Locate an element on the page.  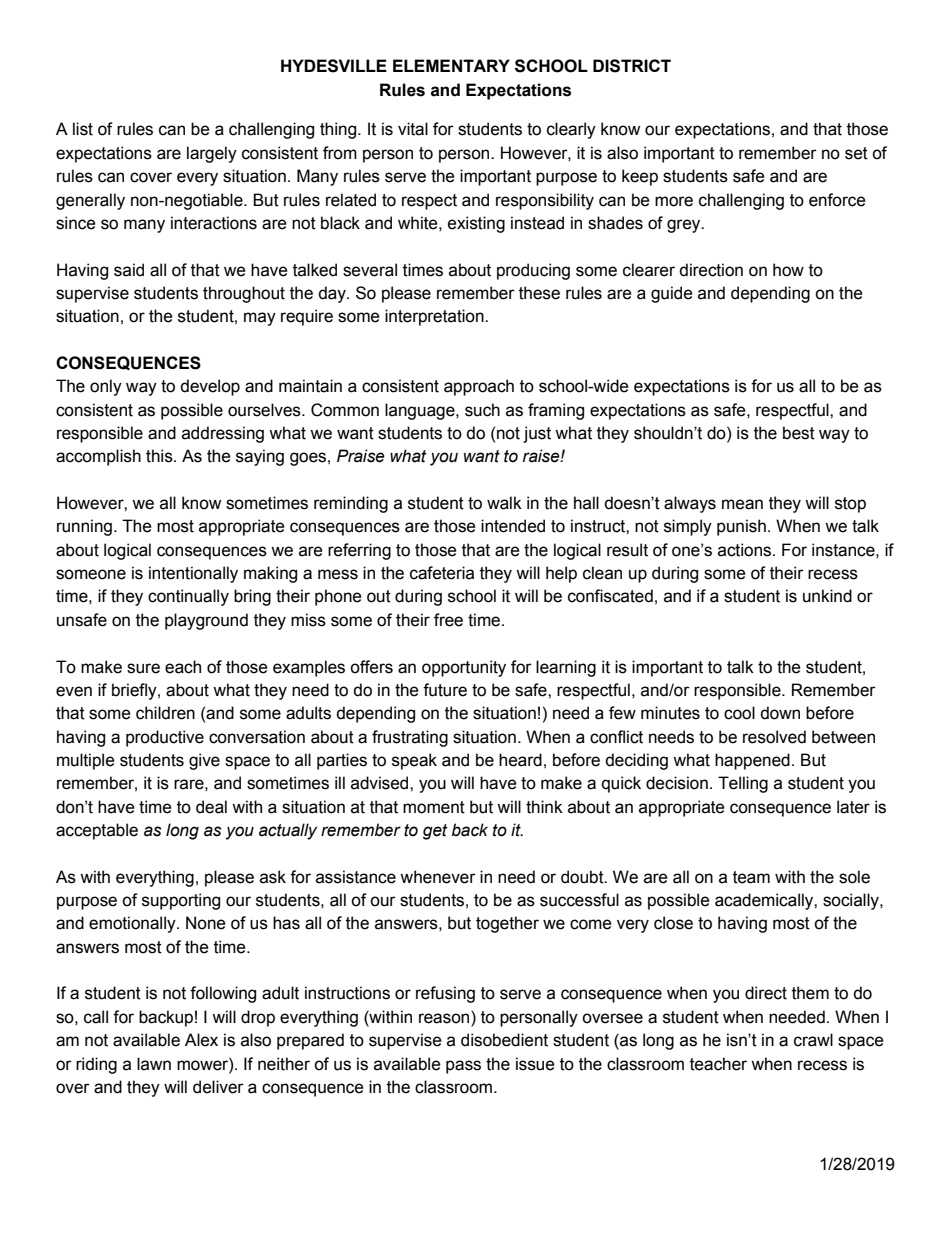
resolved is located at coordinates (774, 737).
